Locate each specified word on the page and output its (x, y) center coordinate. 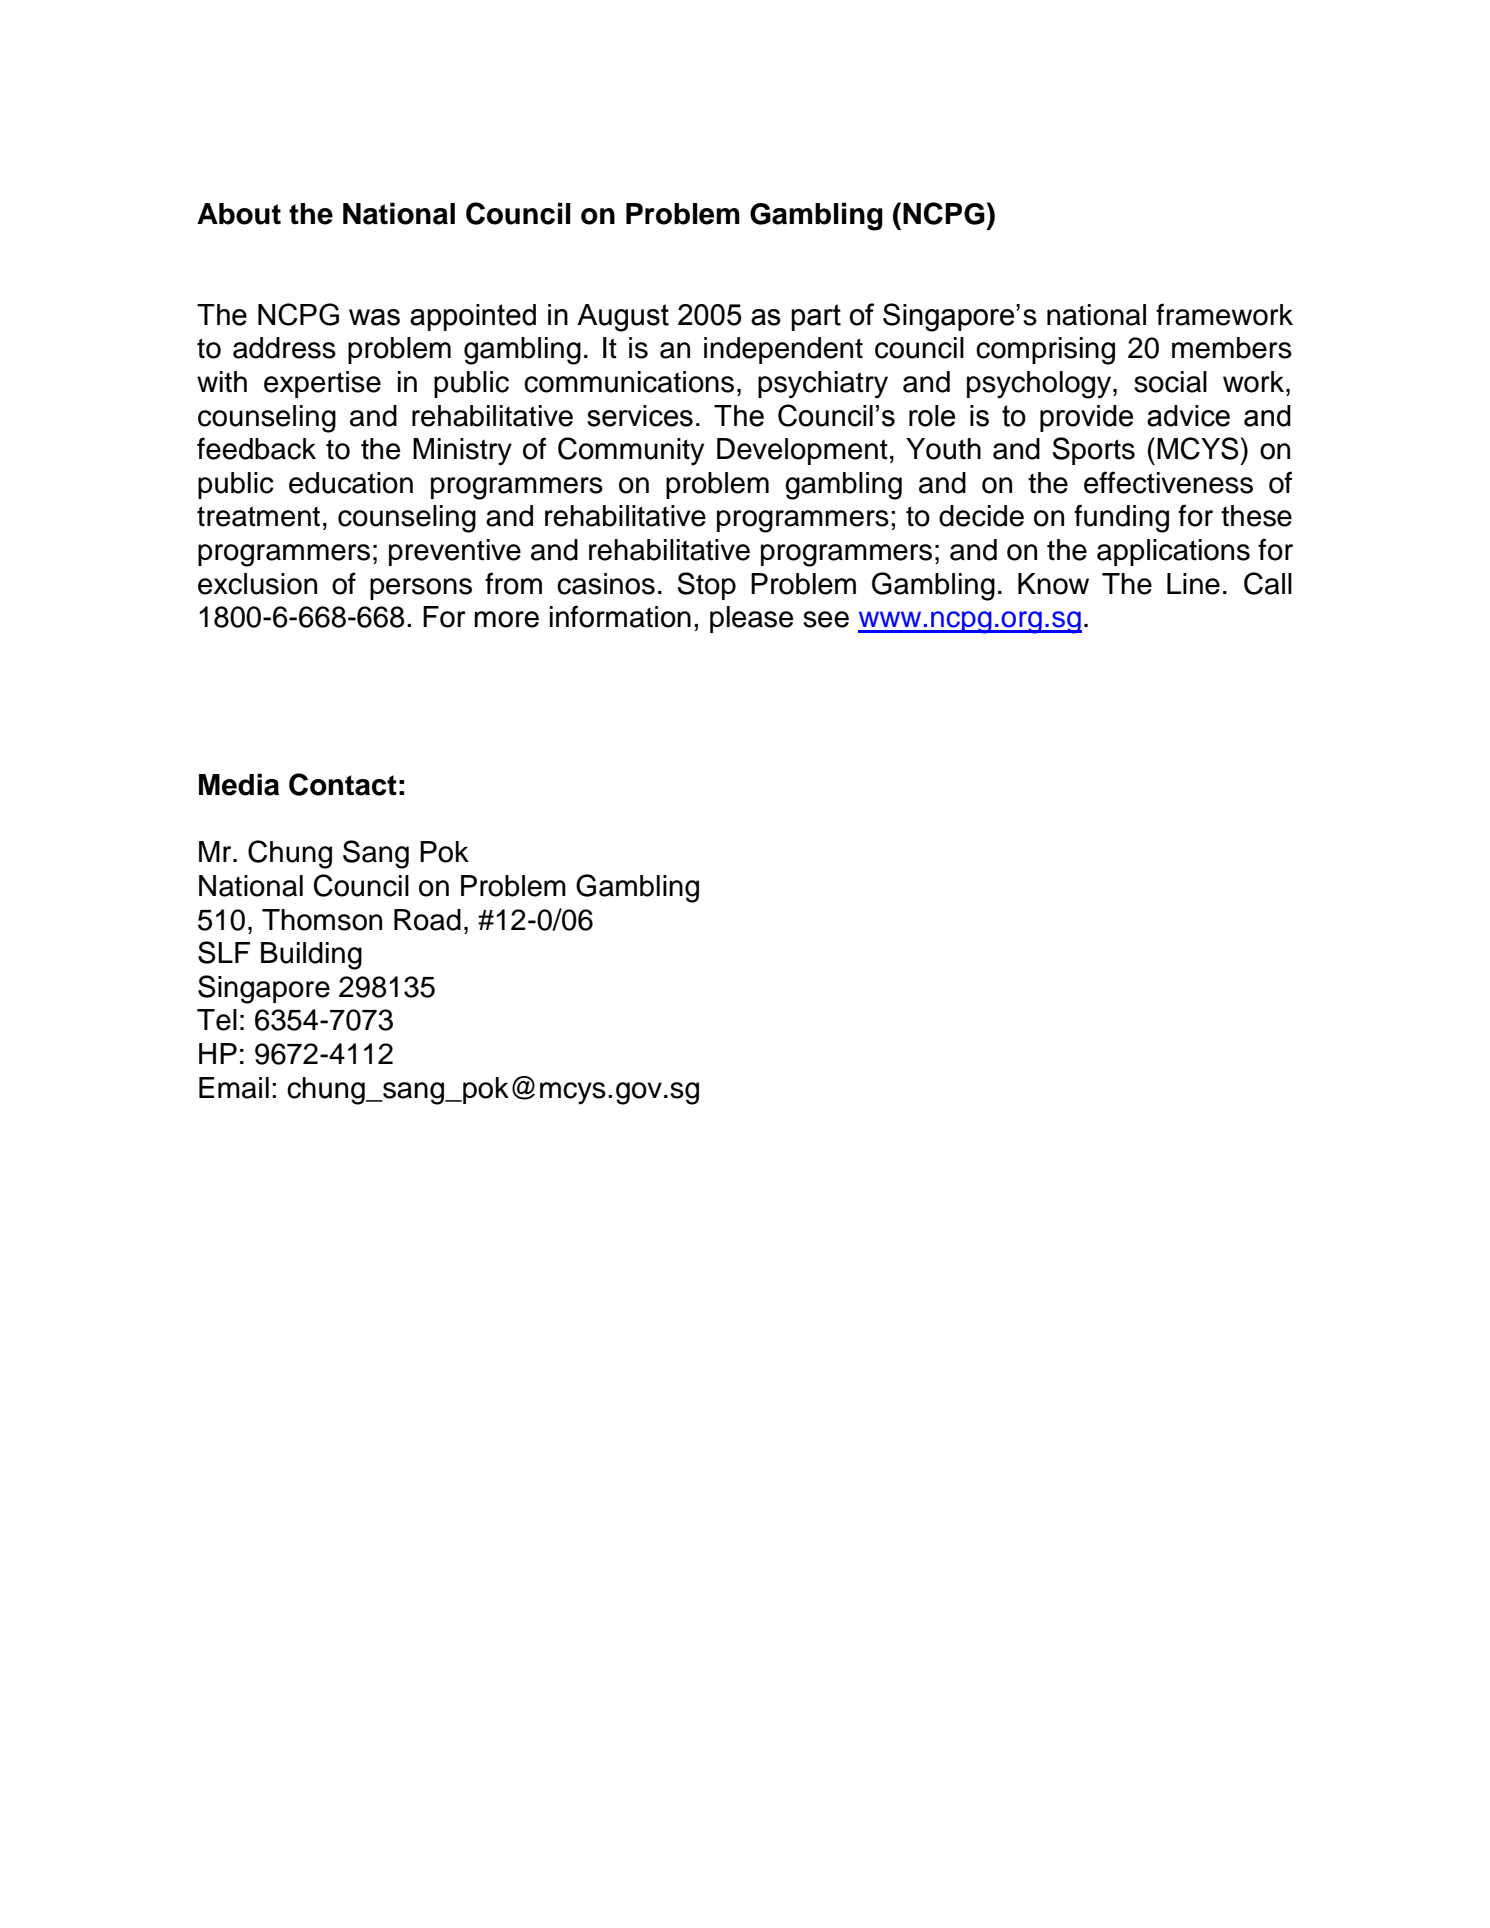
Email (234, 1088)
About (239, 214)
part (816, 317)
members (1232, 348)
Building (311, 956)
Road (427, 920)
